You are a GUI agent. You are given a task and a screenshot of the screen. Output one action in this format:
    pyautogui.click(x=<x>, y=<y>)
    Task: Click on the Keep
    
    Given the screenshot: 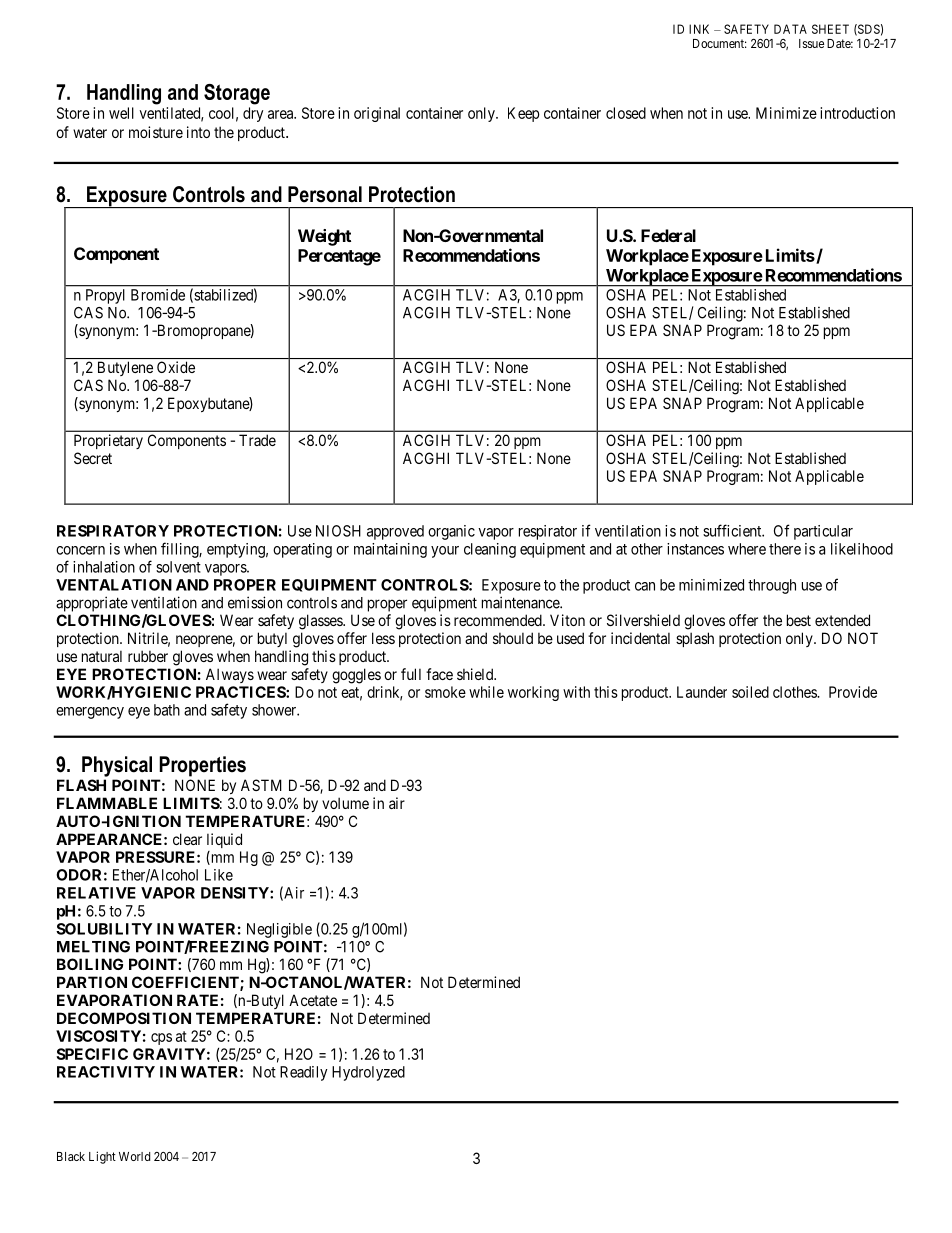 What is the action you would take?
    pyautogui.click(x=524, y=114)
